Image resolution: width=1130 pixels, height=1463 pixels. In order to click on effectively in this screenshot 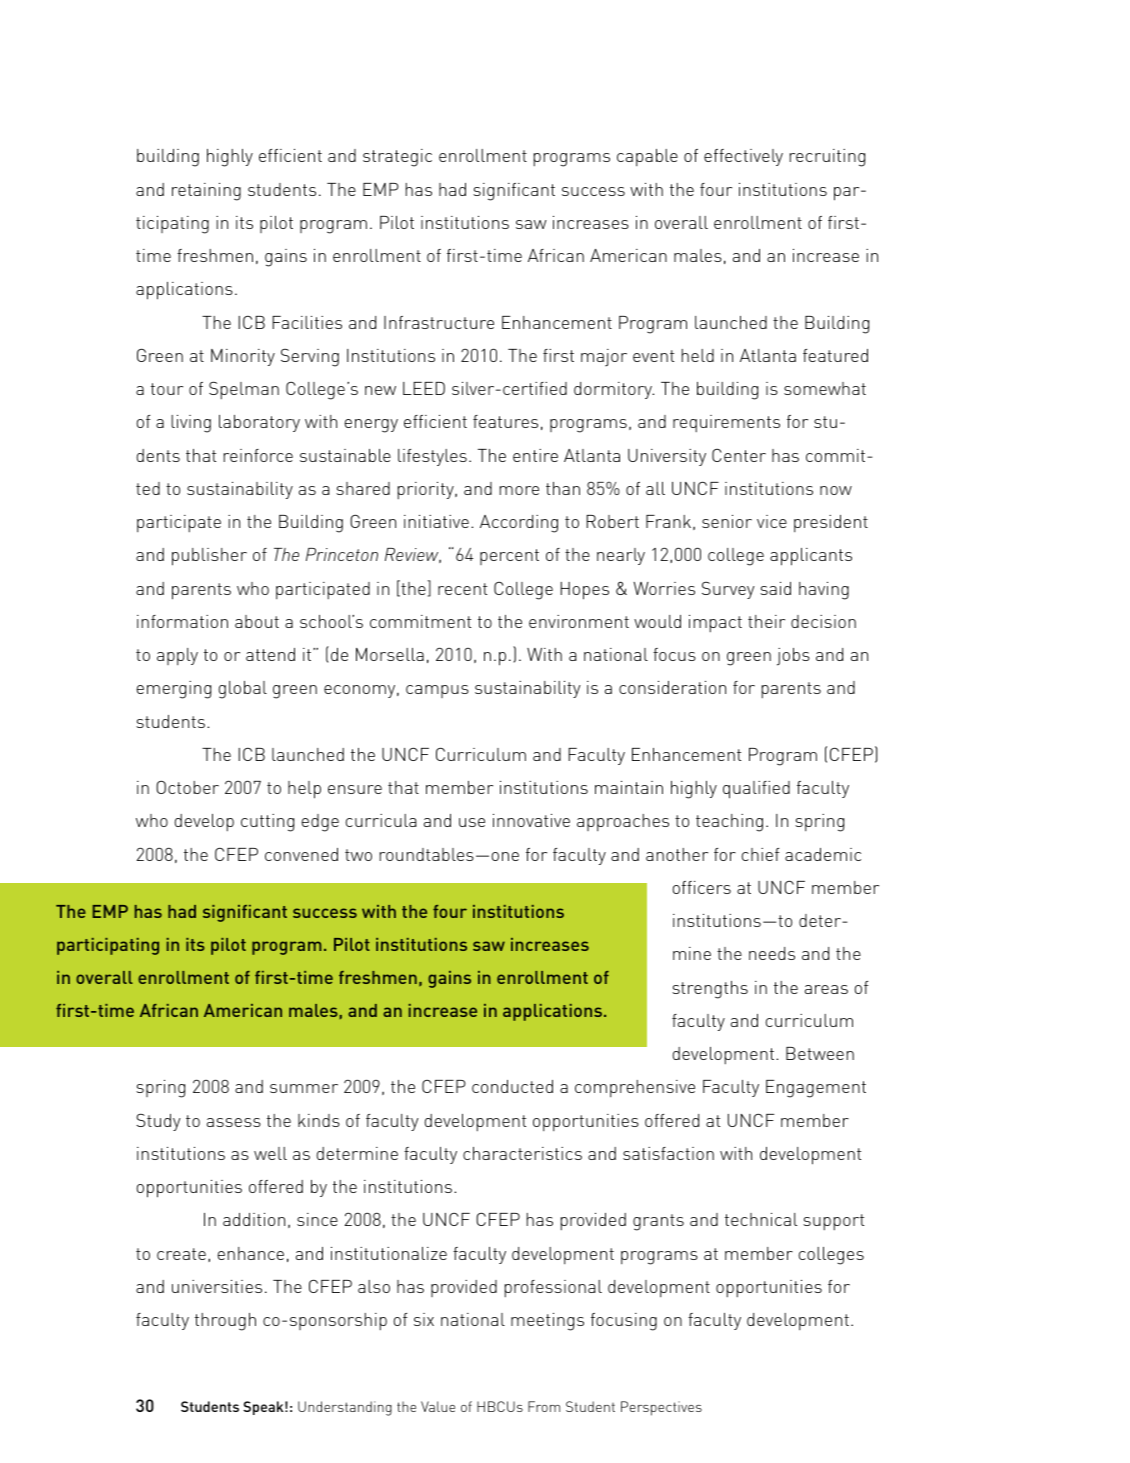, I will do `click(743, 157)`.
